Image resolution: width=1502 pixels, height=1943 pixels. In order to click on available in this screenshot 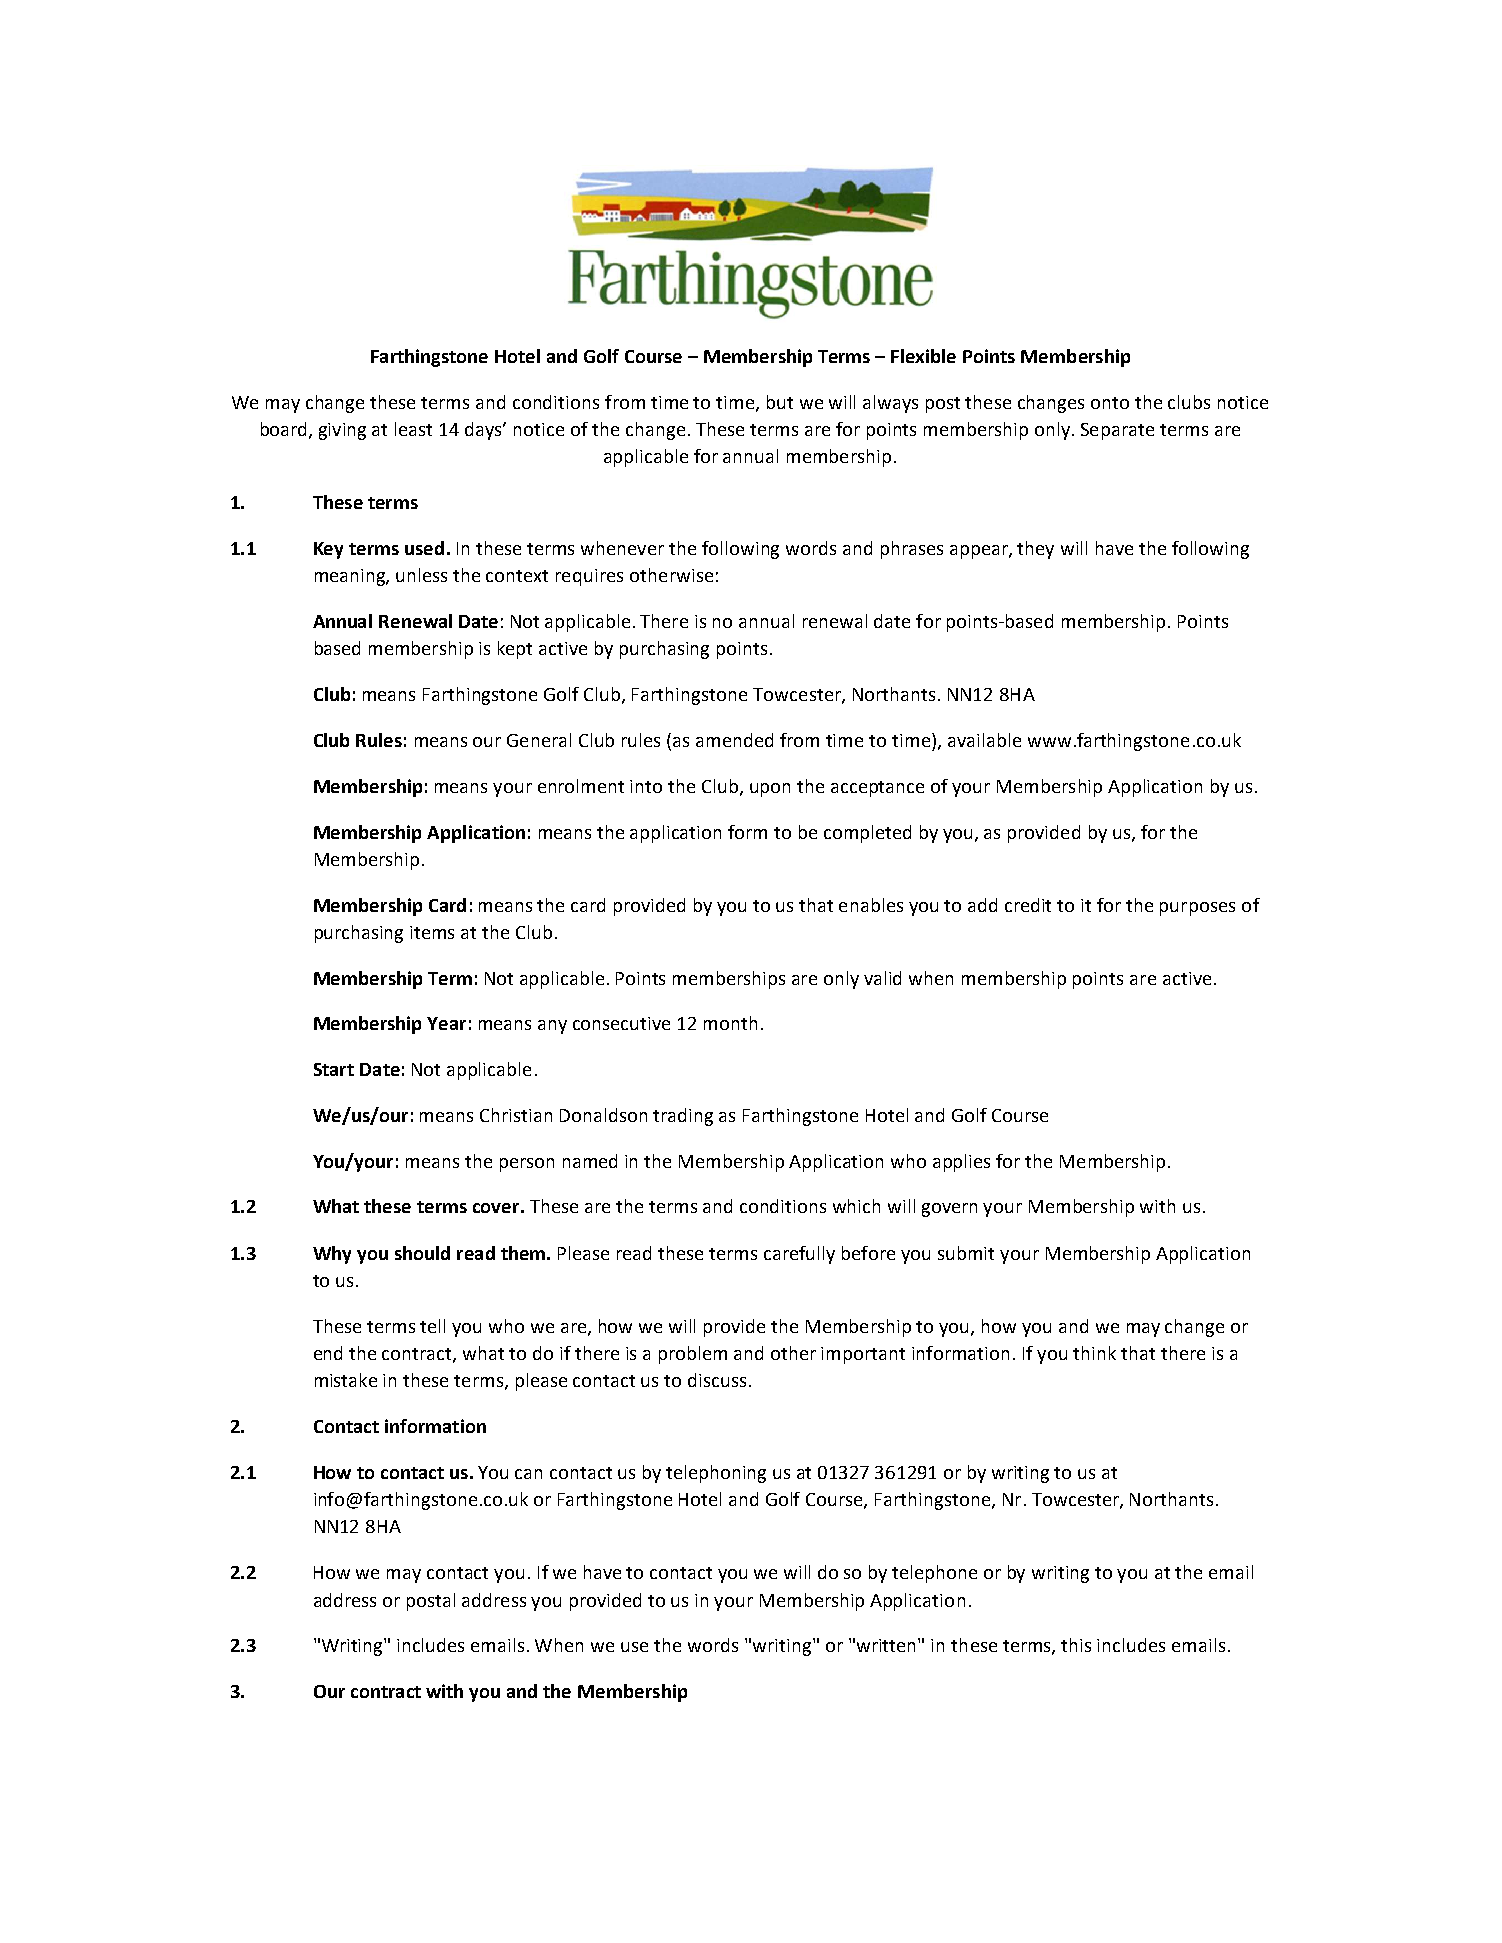, I will do `click(984, 740)`.
